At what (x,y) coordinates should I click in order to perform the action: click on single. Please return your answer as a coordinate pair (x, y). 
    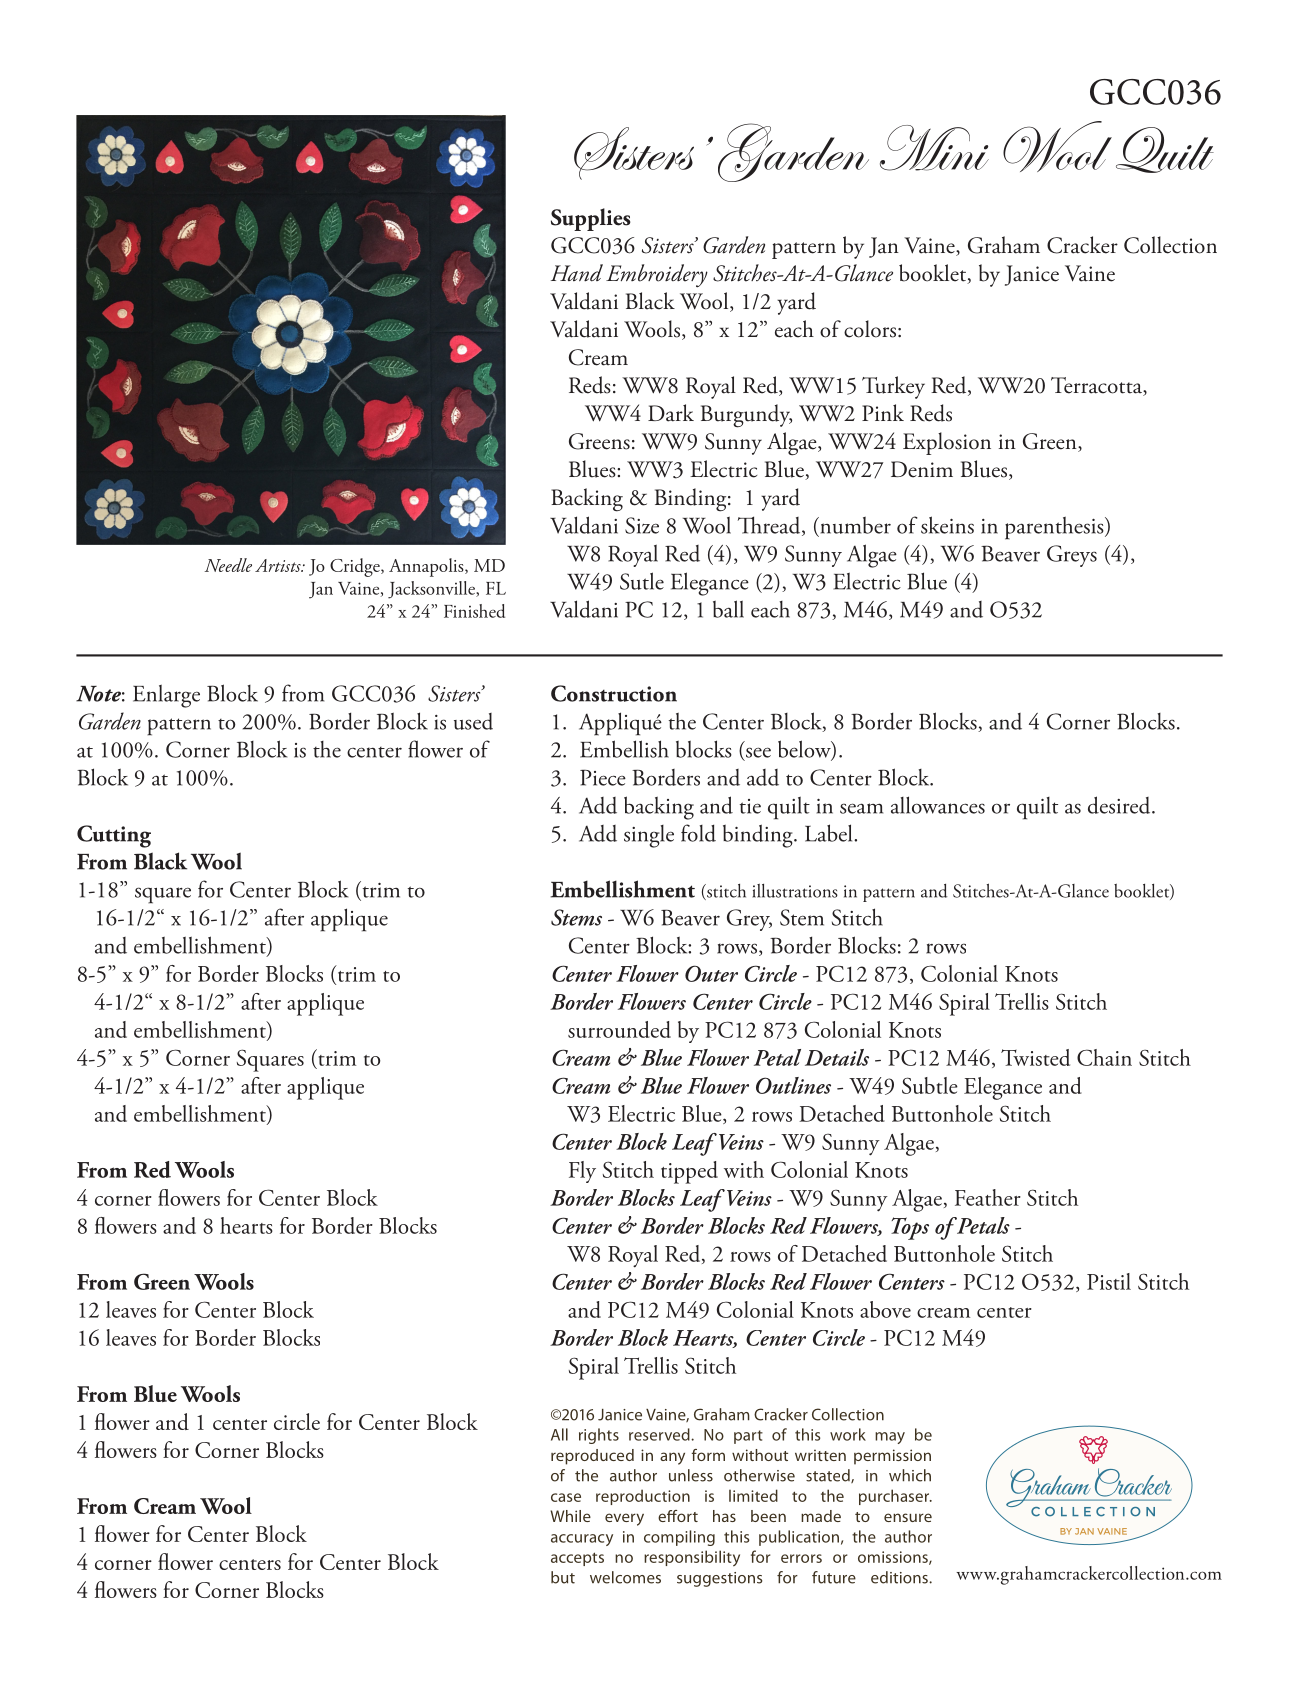
    Looking at the image, I should click on (649, 836).
